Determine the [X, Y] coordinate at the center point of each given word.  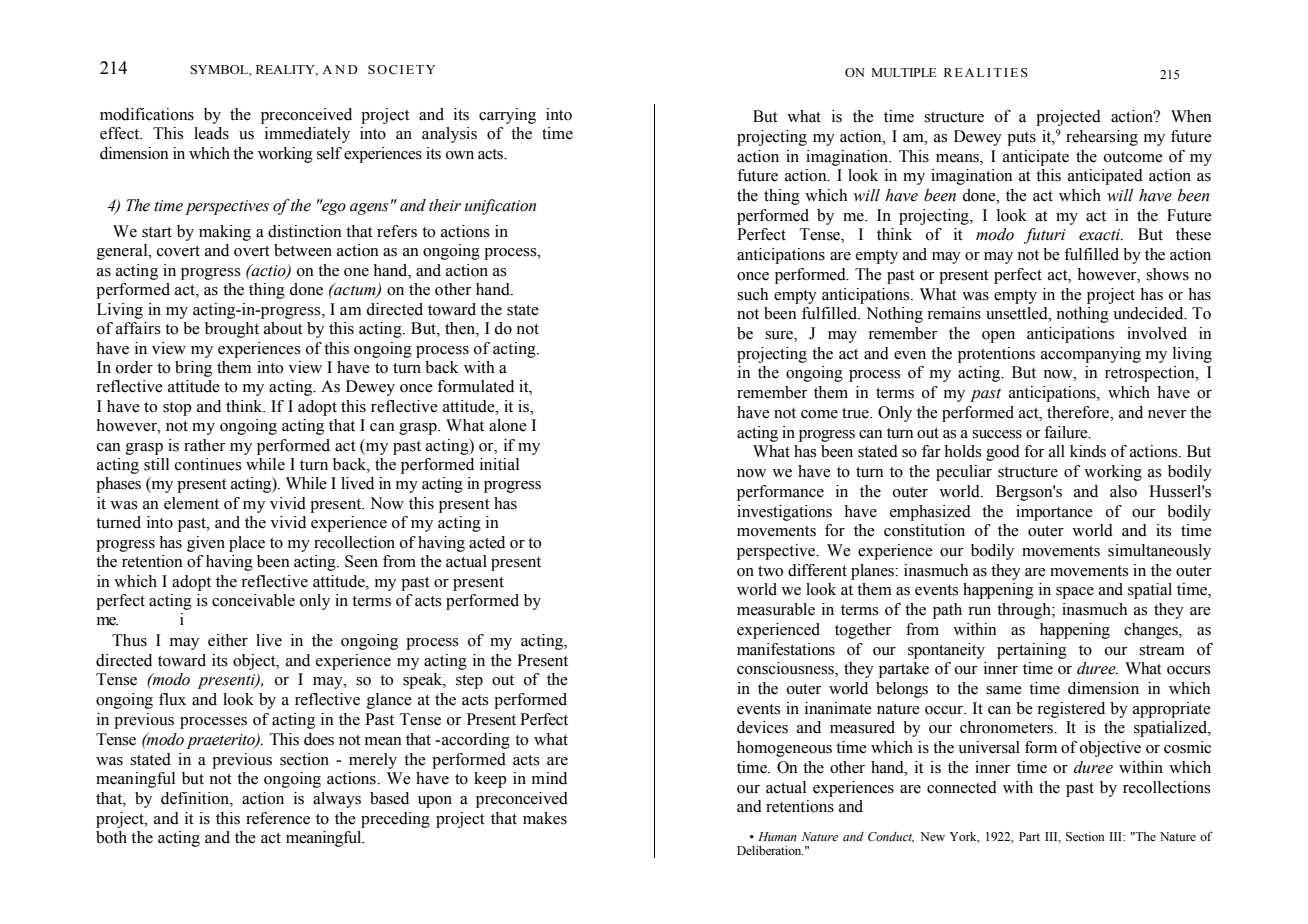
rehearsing [1102, 138]
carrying [507, 116]
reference [278, 818]
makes [545, 818]
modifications [147, 114]
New [932, 836]
